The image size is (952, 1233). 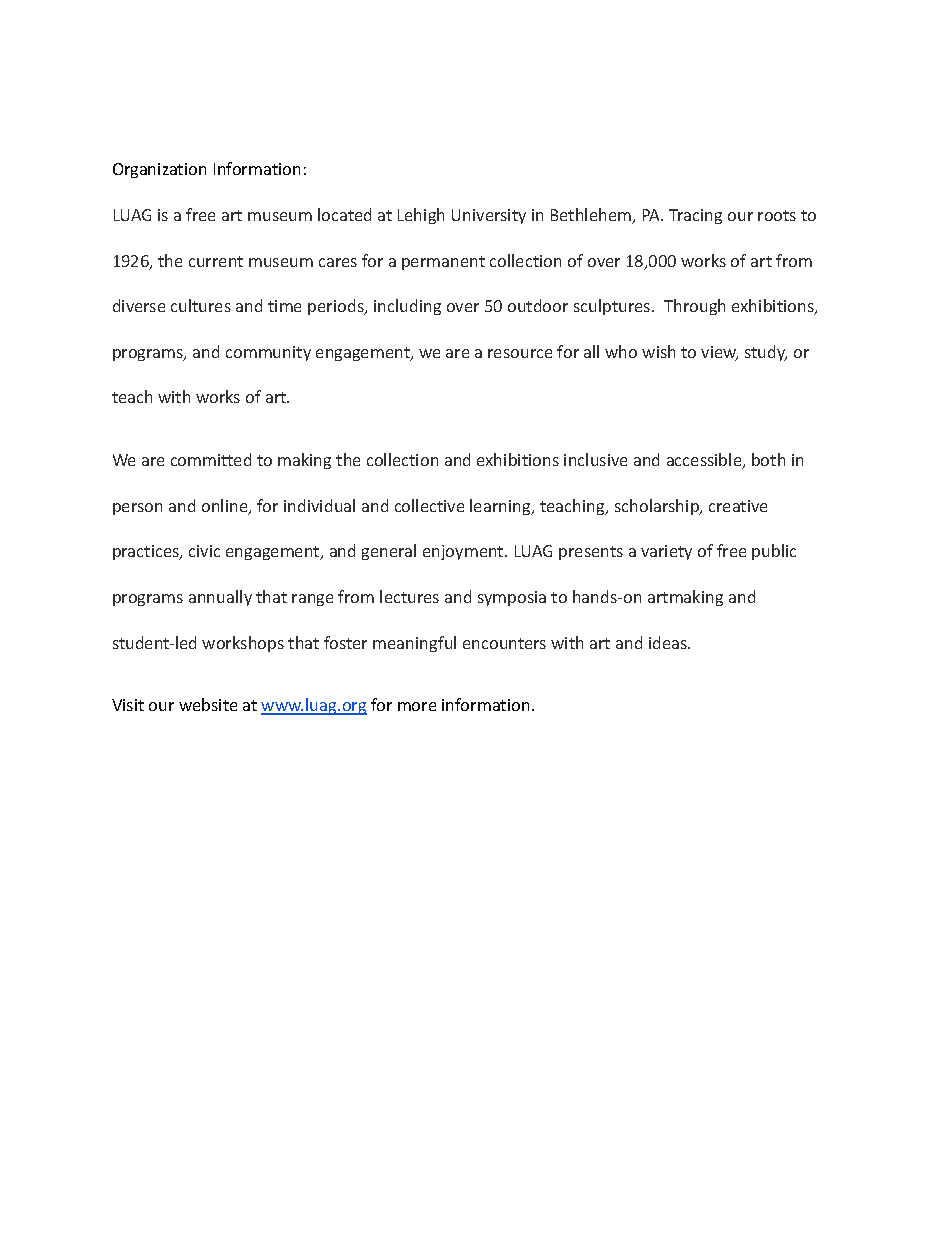 What do you see at coordinates (695, 216) in the screenshot?
I see `Tracing` at bounding box center [695, 216].
